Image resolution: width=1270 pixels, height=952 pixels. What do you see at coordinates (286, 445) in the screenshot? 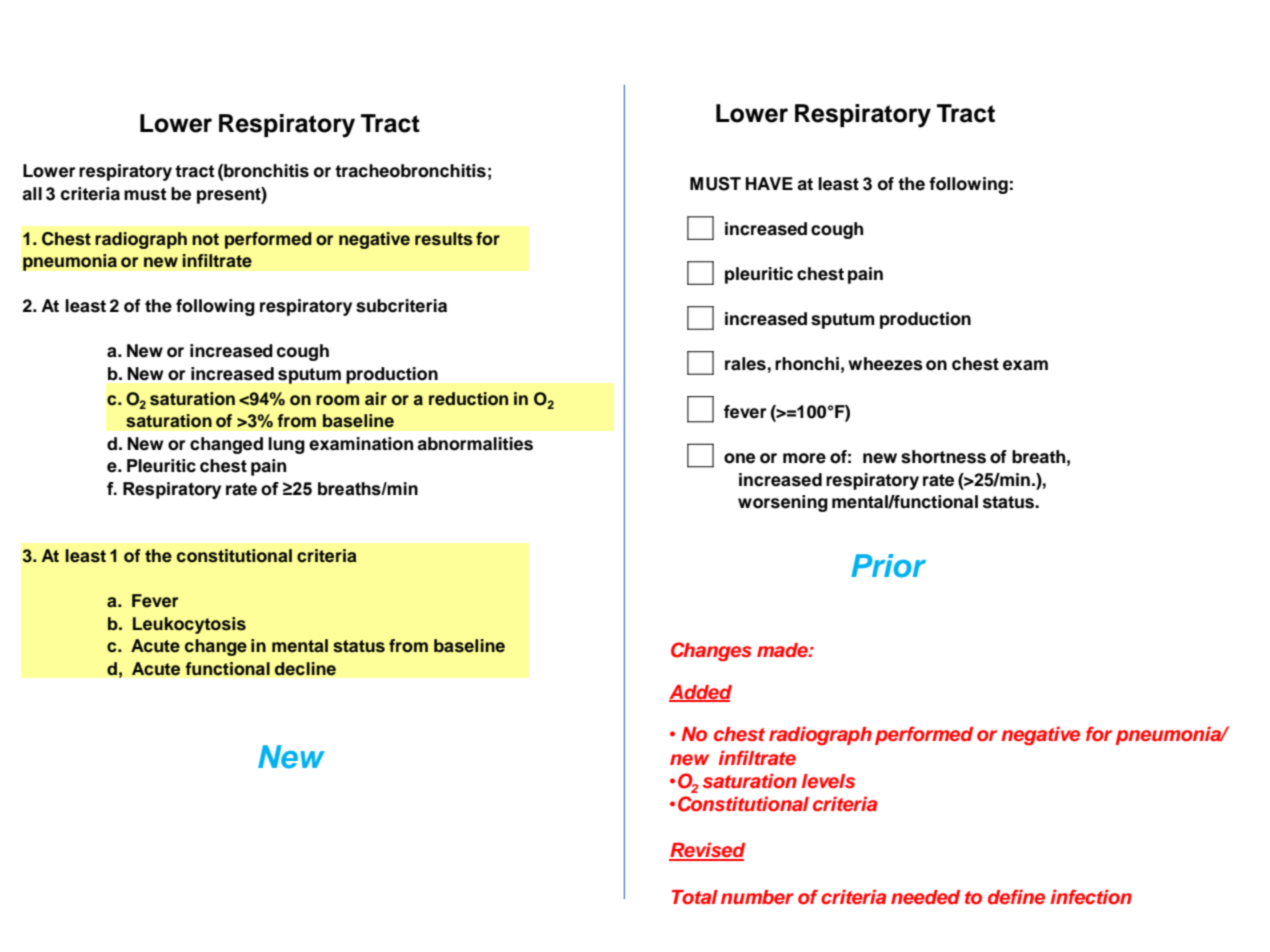
I see `lung` at bounding box center [286, 445].
